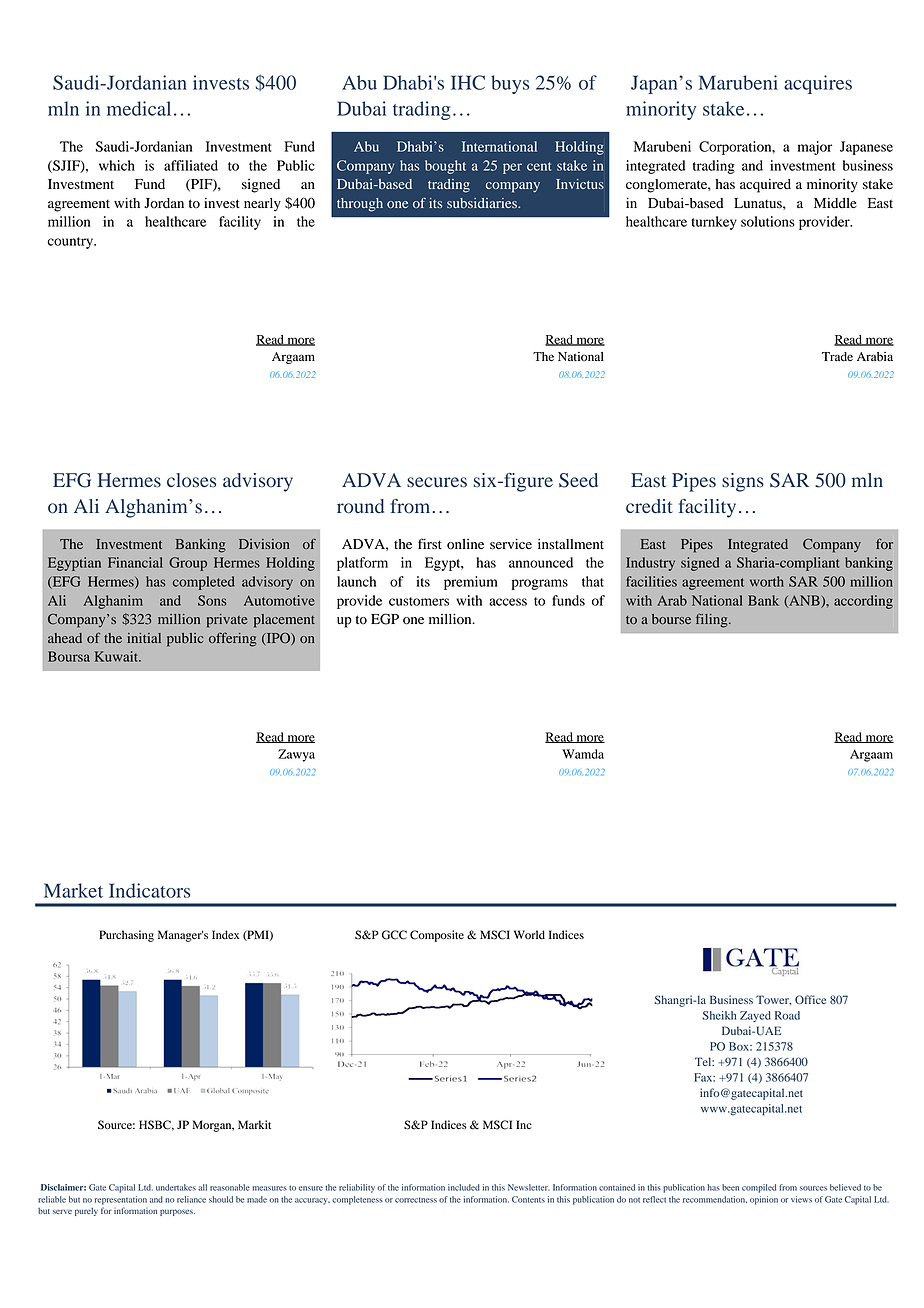  What do you see at coordinates (464, 1187) in the document?
I see `included` at bounding box center [464, 1187].
